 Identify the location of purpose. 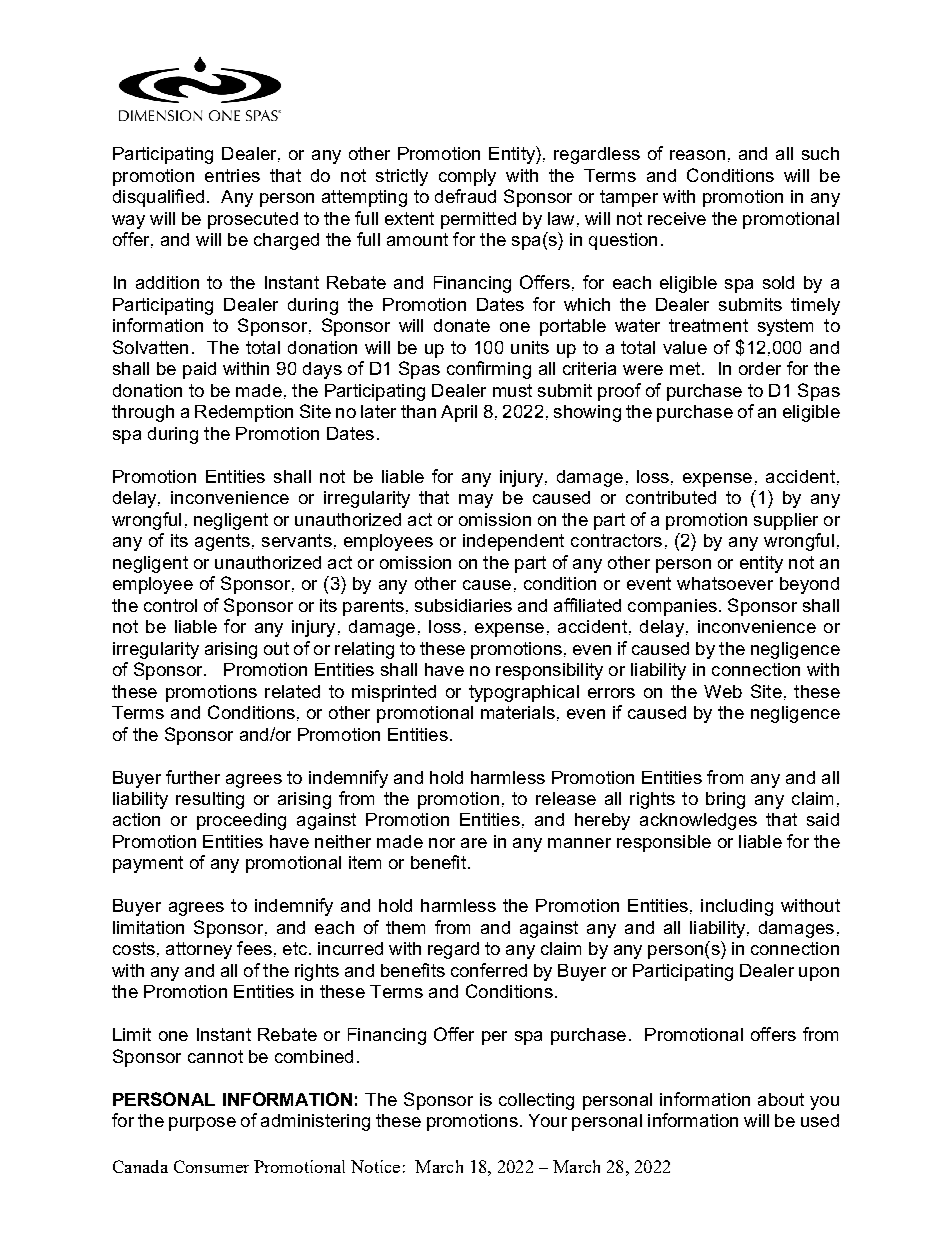
(202, 1124).
